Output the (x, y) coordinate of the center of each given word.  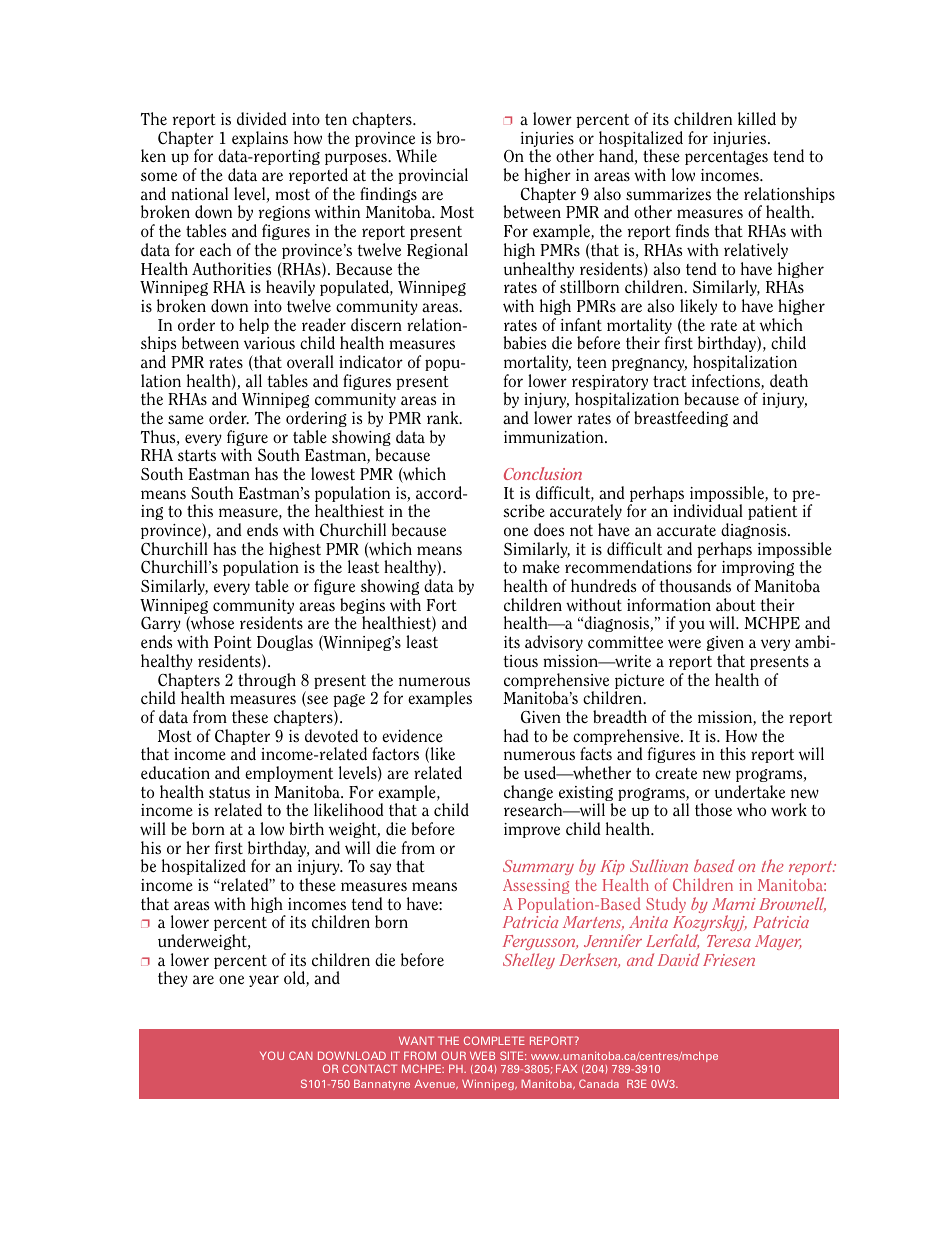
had (516, 735)
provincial (433, 176)
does (549, 530)
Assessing (536, 886)
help (254, 326)
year (264, 981)
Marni (734, 904)
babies (524, 343)
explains (260, 139)
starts (197, 456)
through (267, 681)
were (684, 644)
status (229, 793)
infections (727, 382)
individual (708, 511)
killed (757, 119)
